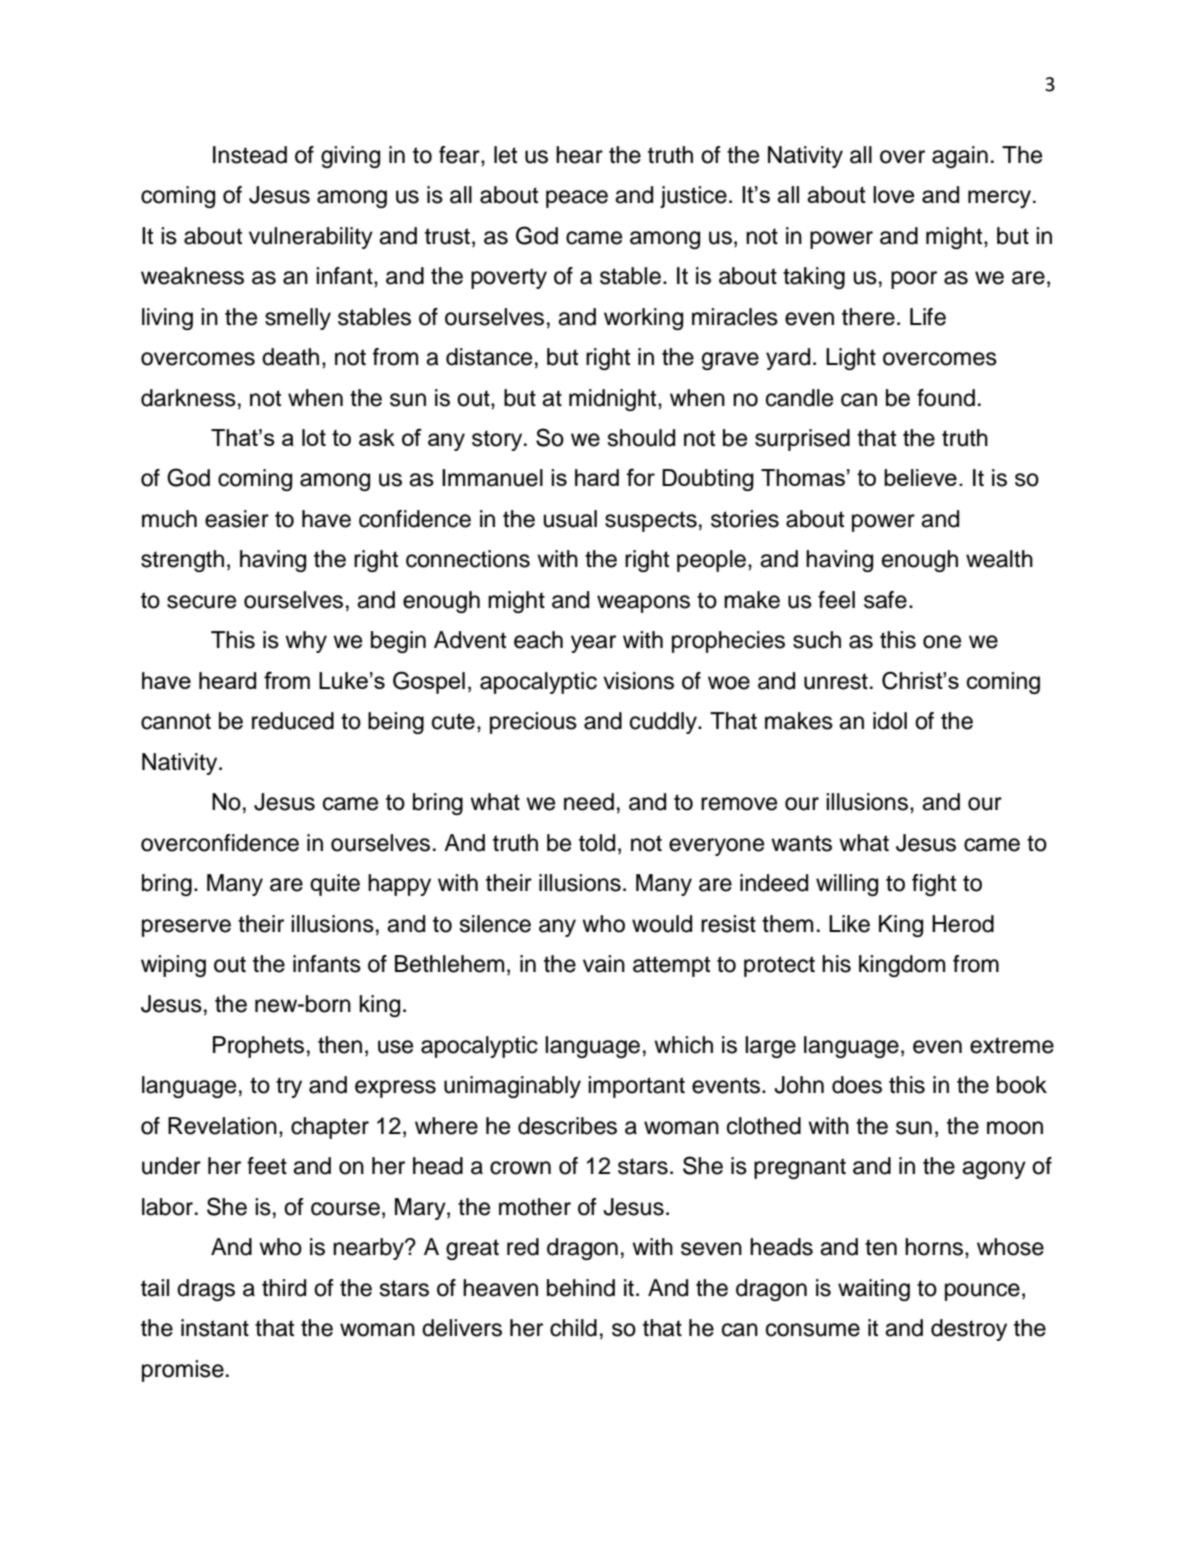 The width and height of the document is (1196, 1548). What do you see at coordinates (597, 477) in the document?
I see `hard` at bounding box center [597, 477].
